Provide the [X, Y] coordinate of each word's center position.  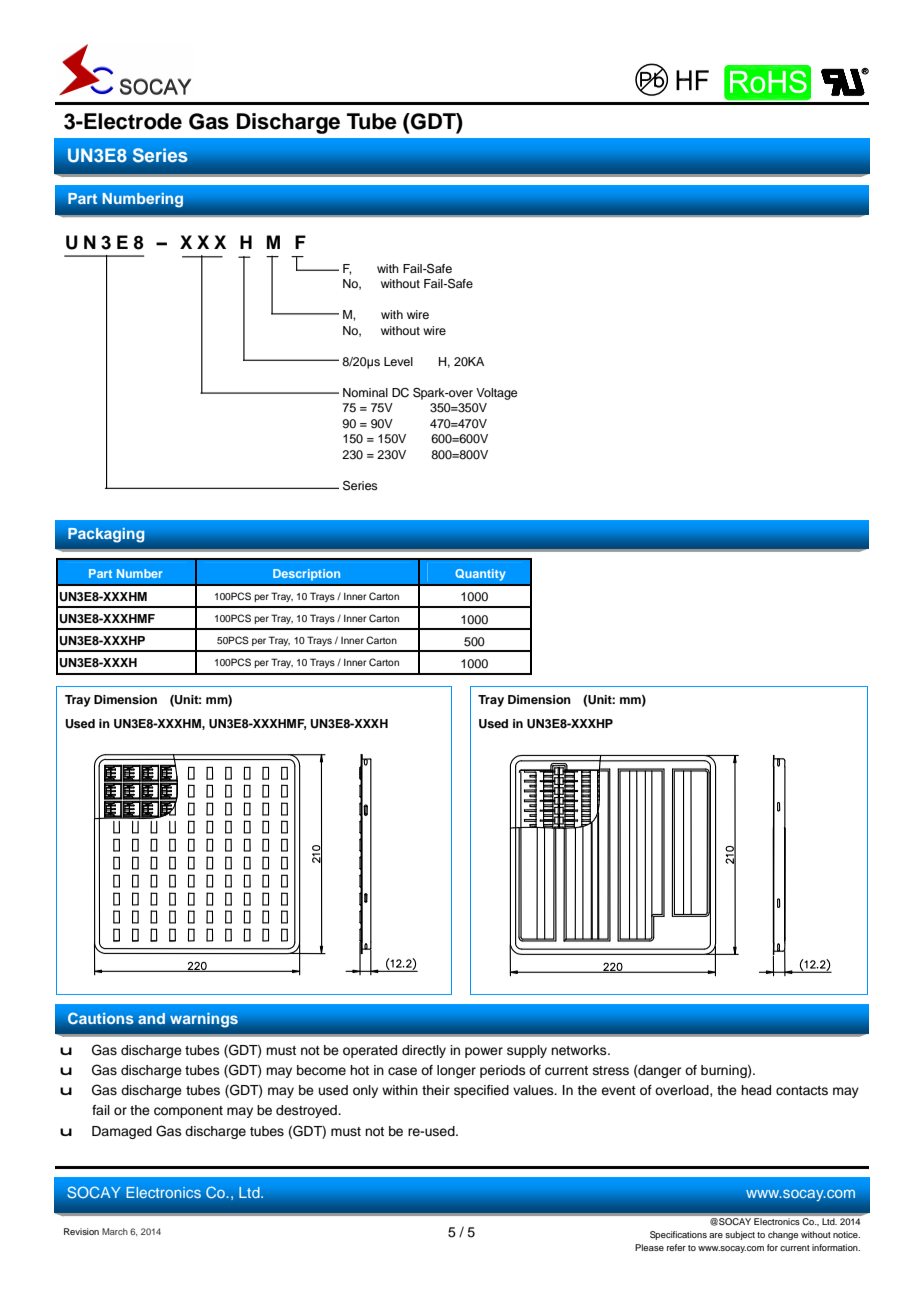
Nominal [365, 392]
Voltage [496, 394]
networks [580, 1050]
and [151, 1018]
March [115, 1231]
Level [398, 361]
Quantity [480, 575]
